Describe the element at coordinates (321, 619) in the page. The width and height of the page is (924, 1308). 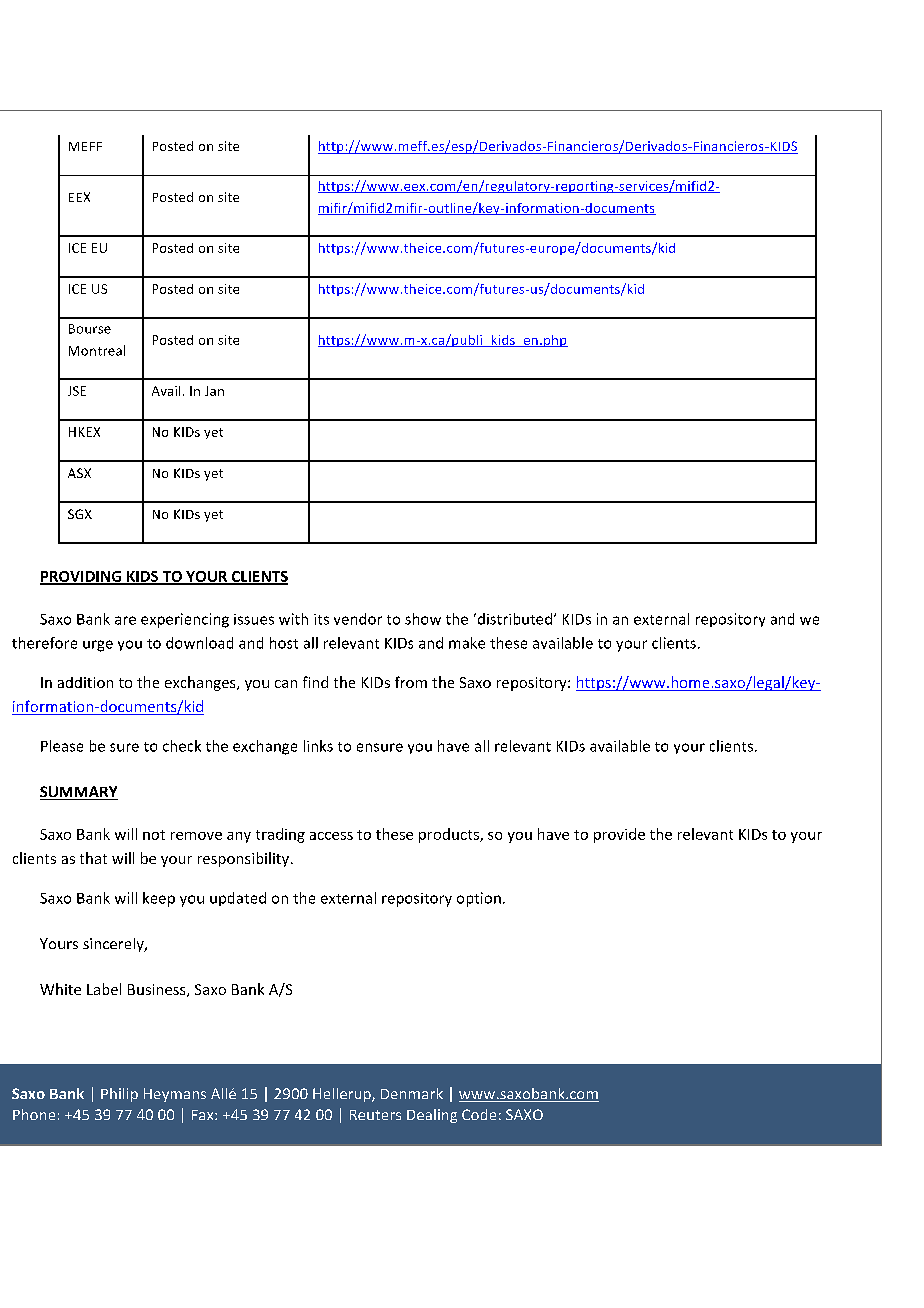
I see `its` at that location.
